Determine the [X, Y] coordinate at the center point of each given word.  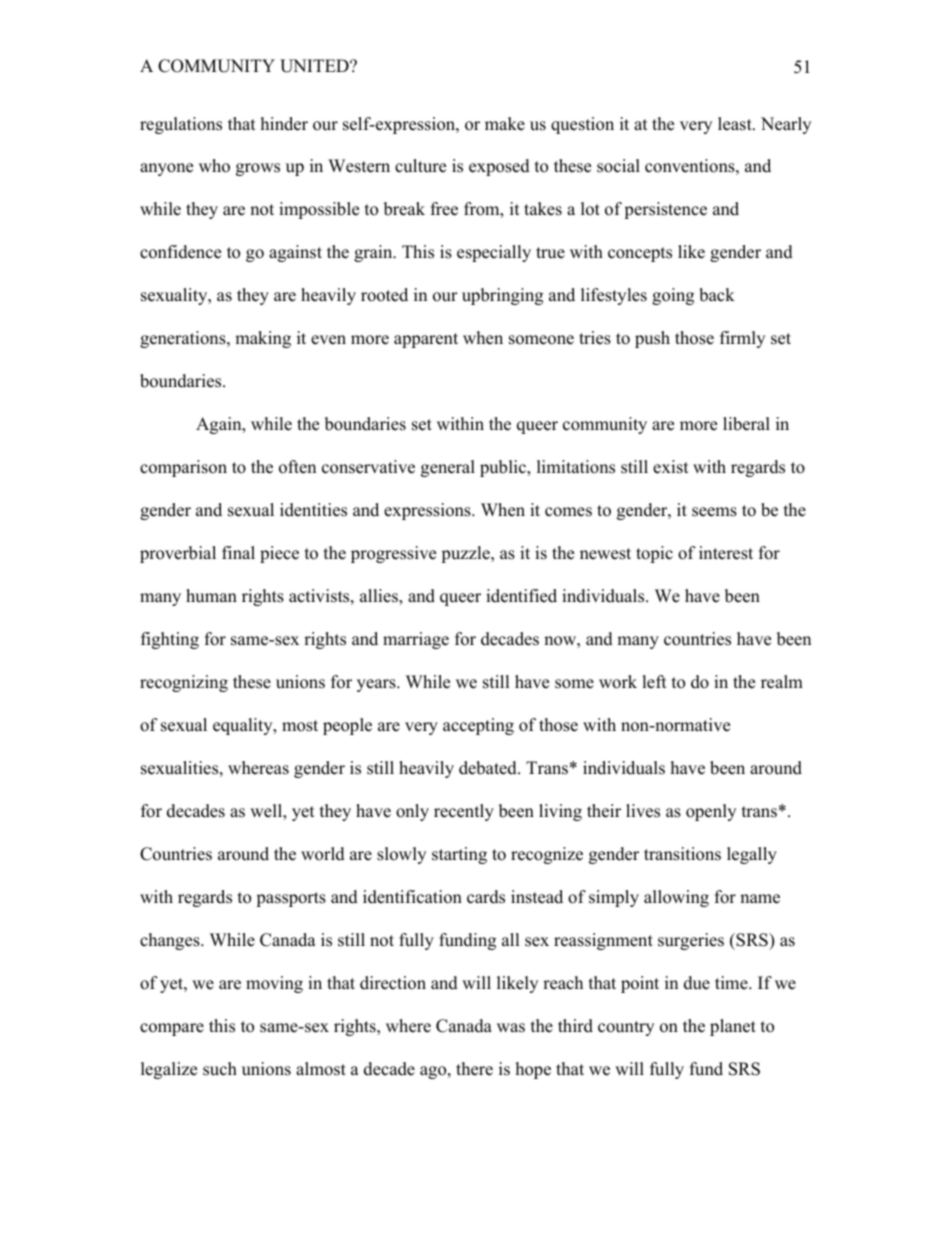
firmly [742, 339]
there [474, 1069]
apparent [426, 340]
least [736, 124]
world [323, 854]
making [263, 339]
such [220, 1069]
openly [711, 812]
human [211, 596]
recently [464, 812]
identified [521, 596]
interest [726, 553]
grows [258, 169]
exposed [499, 167]
